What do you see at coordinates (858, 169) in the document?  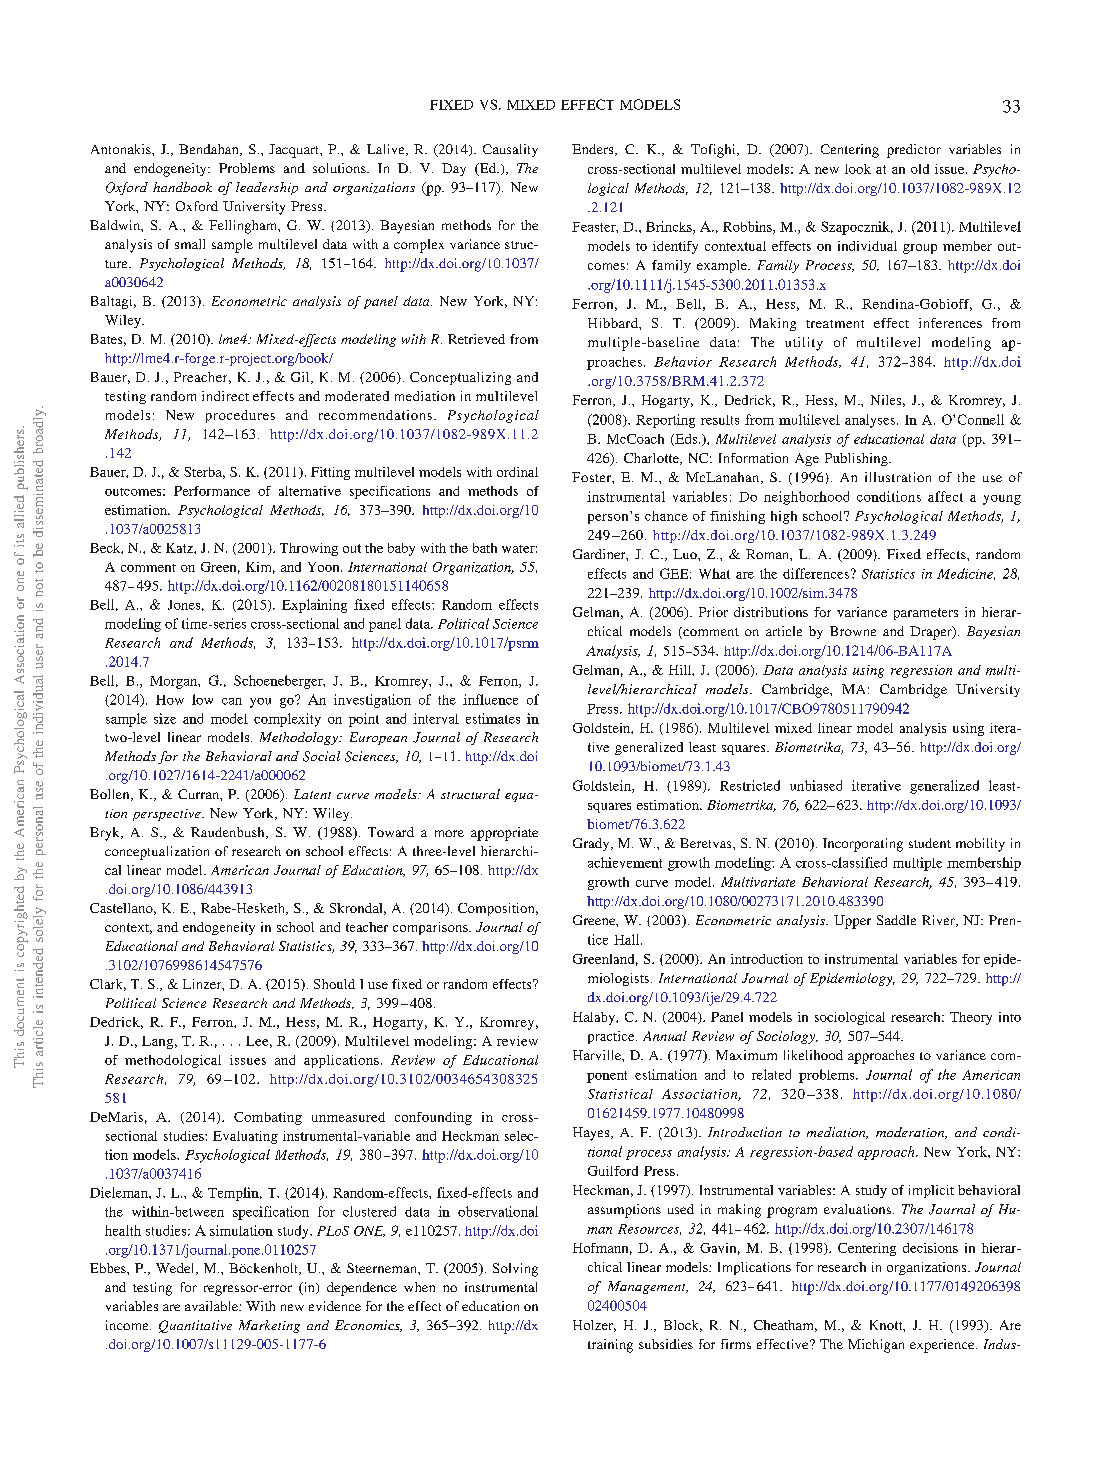 I see `look` at bounding box center [858, 169].
